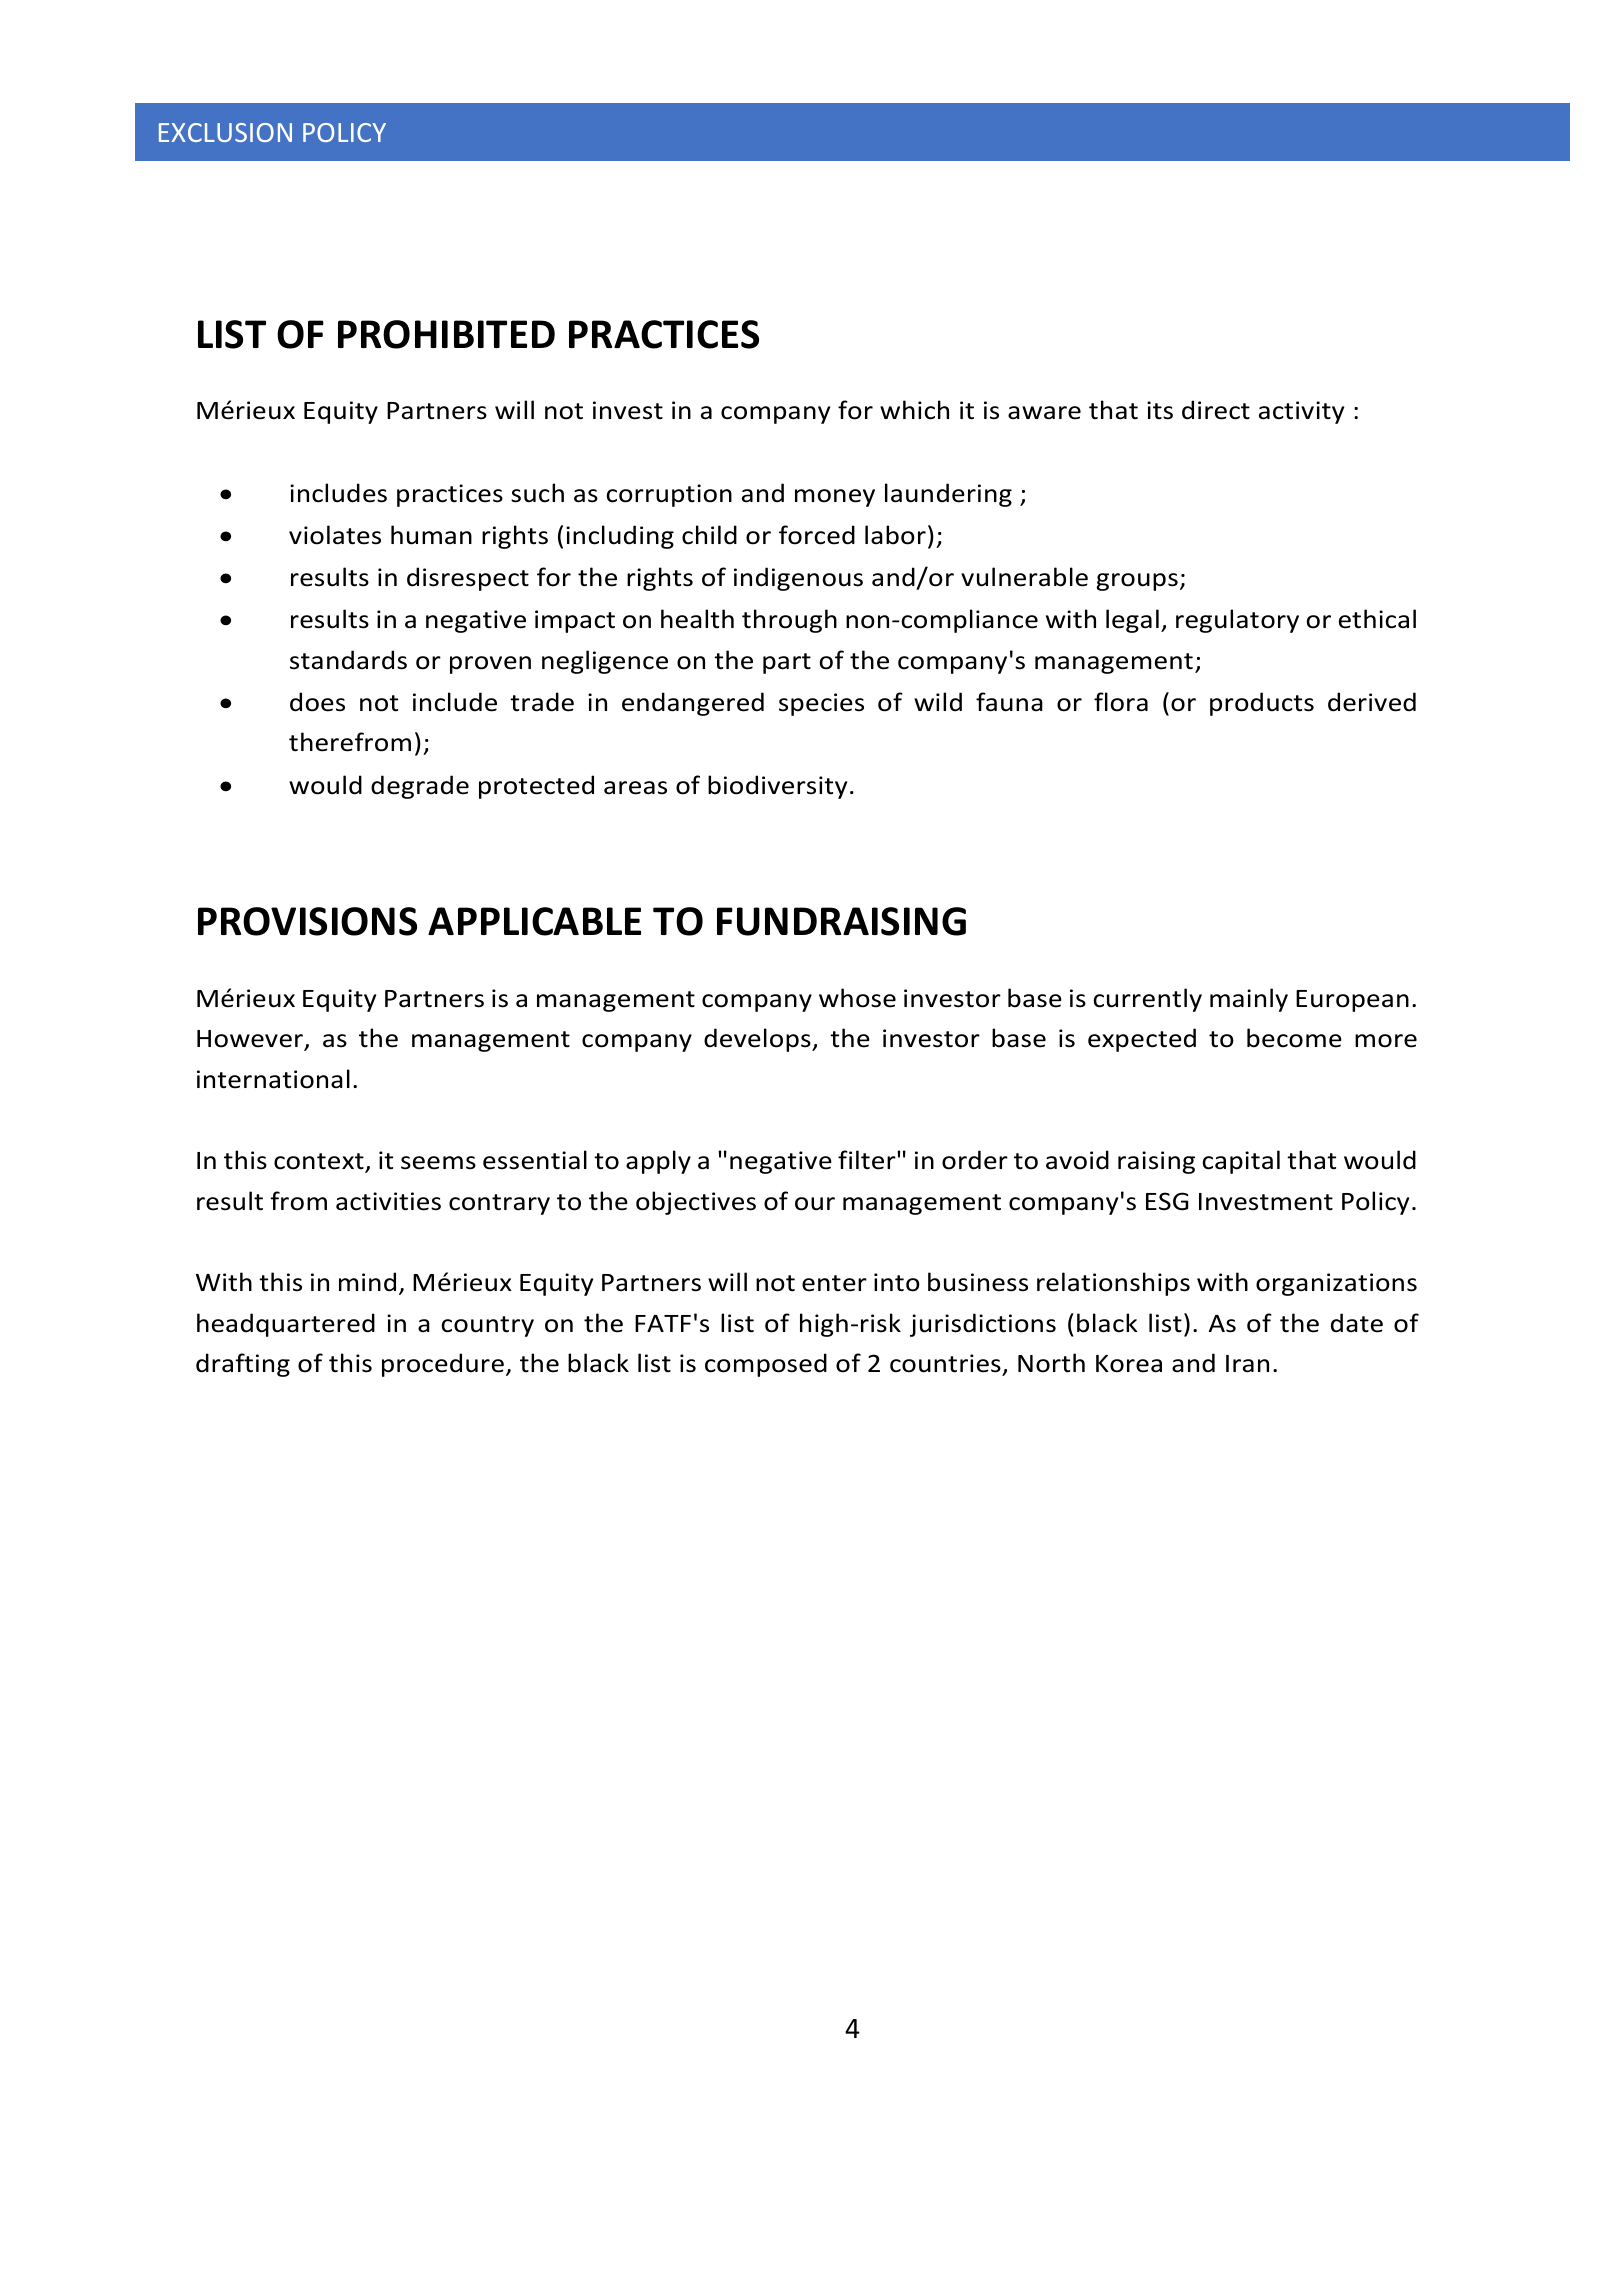  Describe the element at coordinates (1216, 410) in the document. I see `direct` at that location.
